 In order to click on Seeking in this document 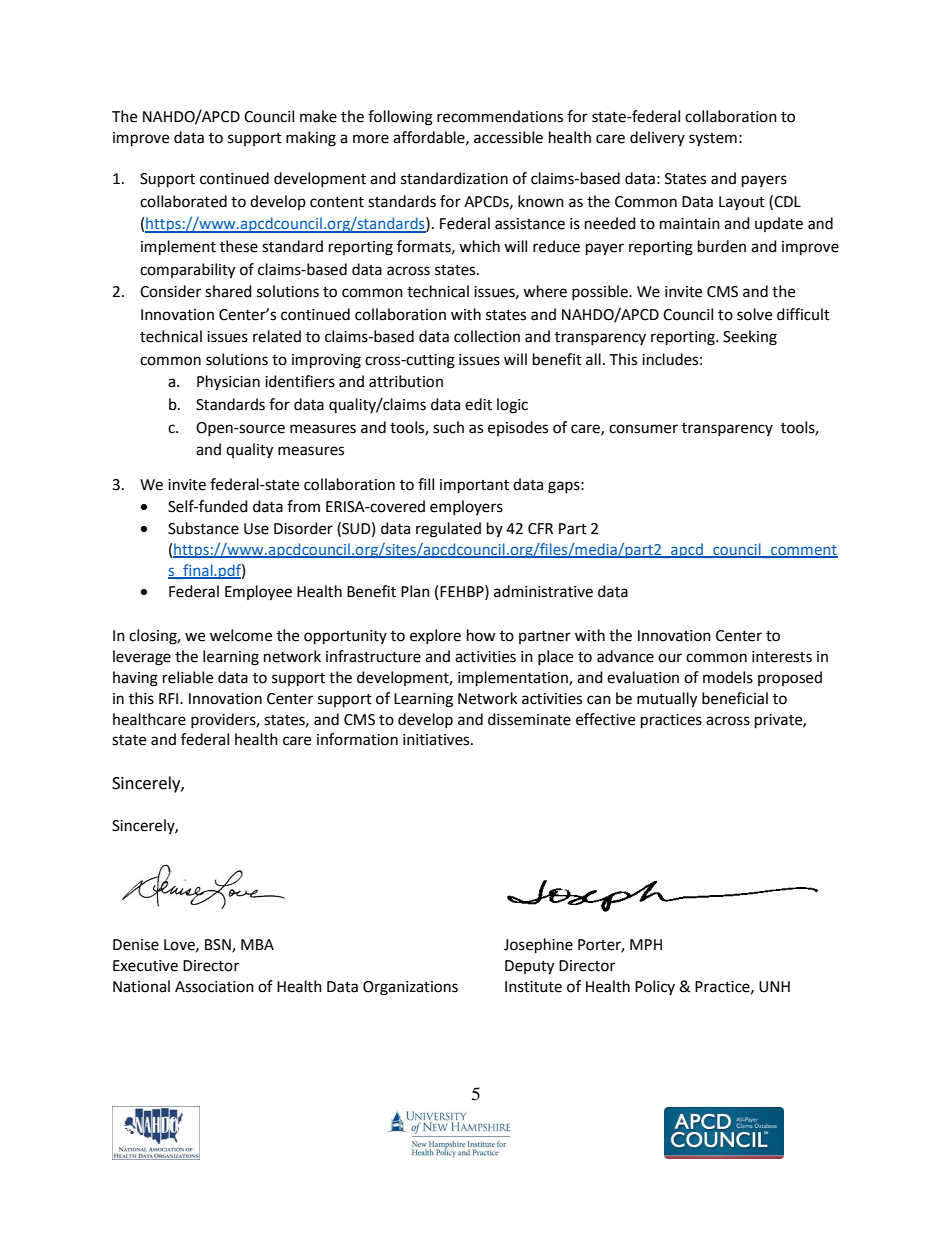, I will do `click(750, 338)`.
